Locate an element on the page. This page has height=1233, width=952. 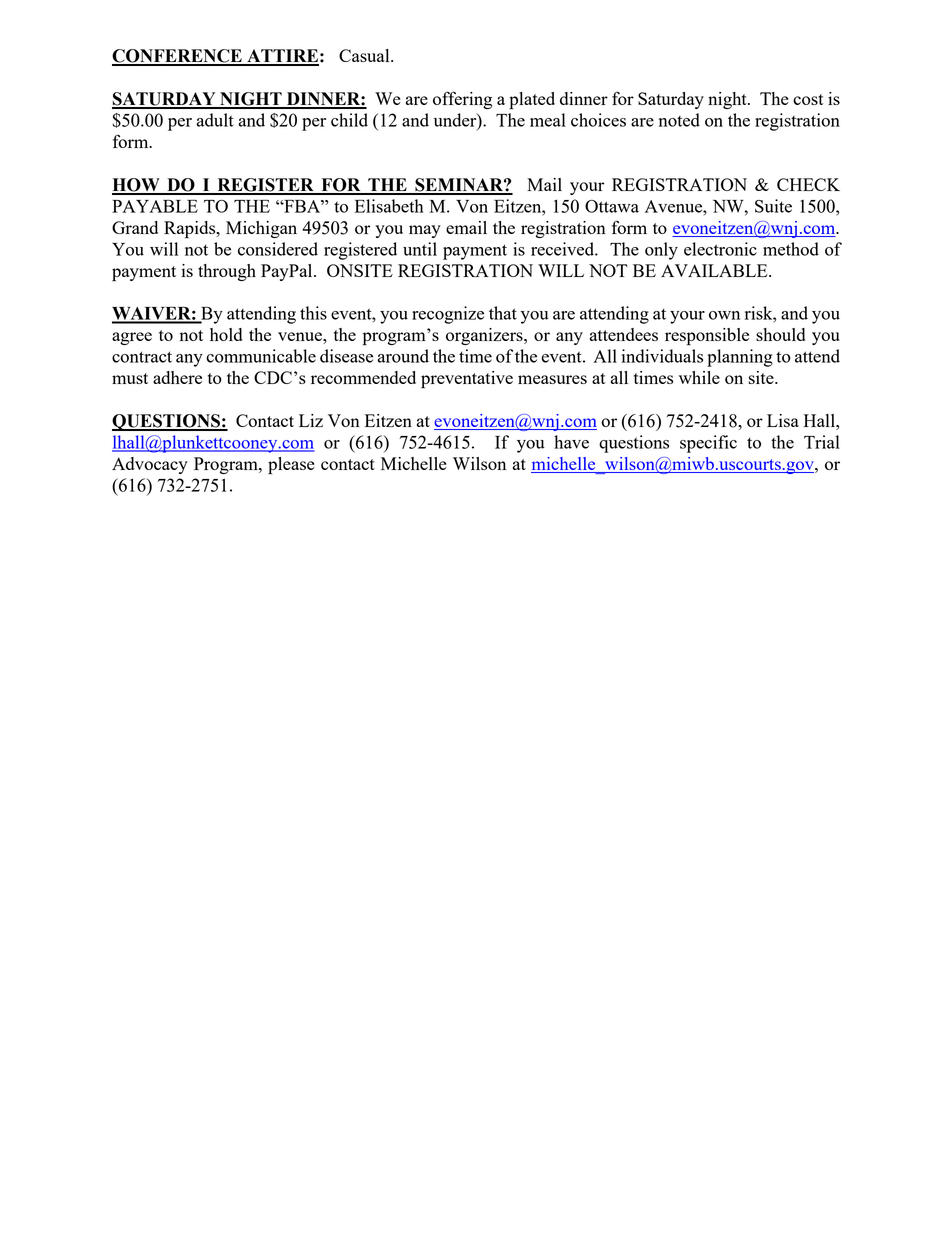
CHECK is located at coordinates (808, 184).
